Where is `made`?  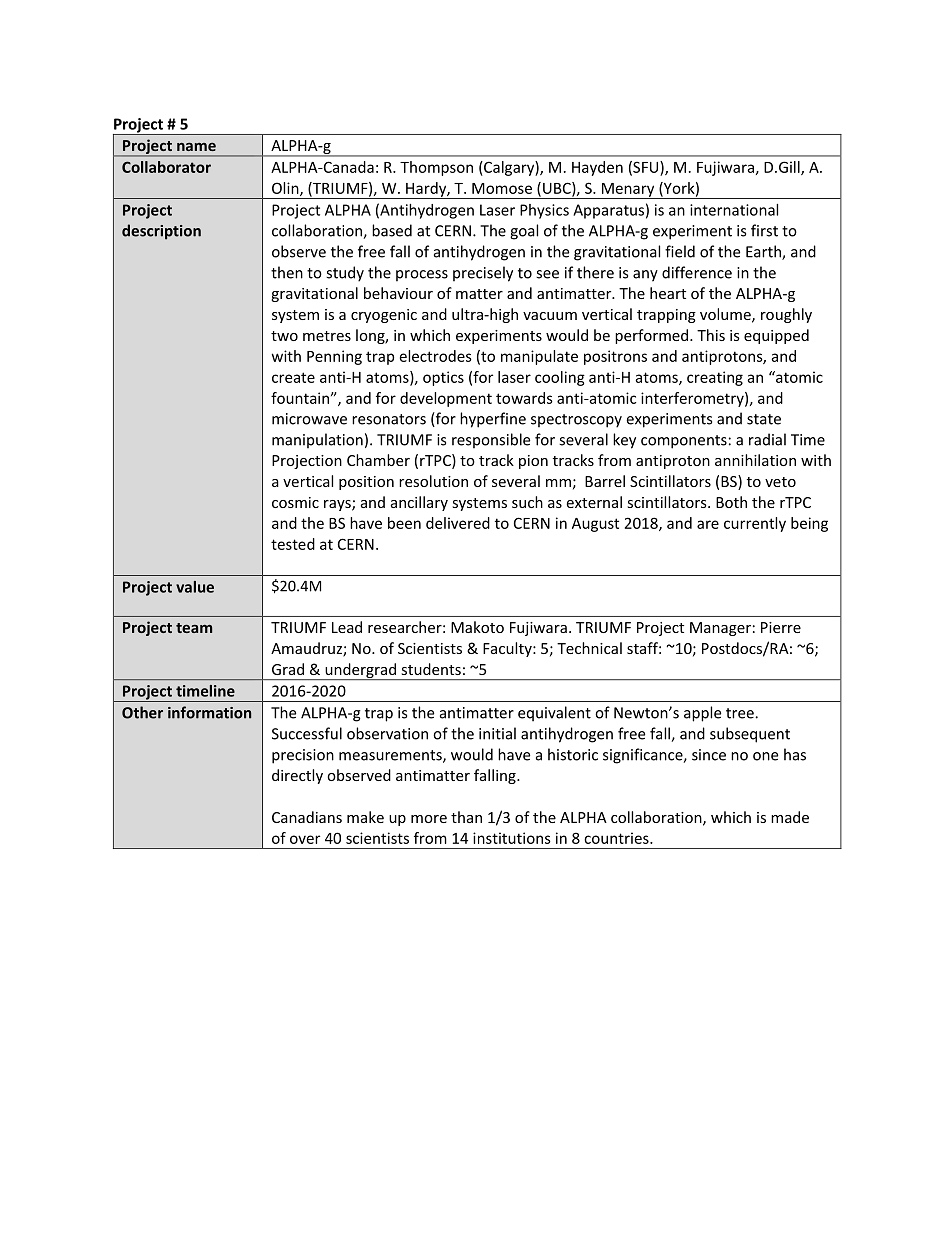 made is located at coordinates (790, 817).
